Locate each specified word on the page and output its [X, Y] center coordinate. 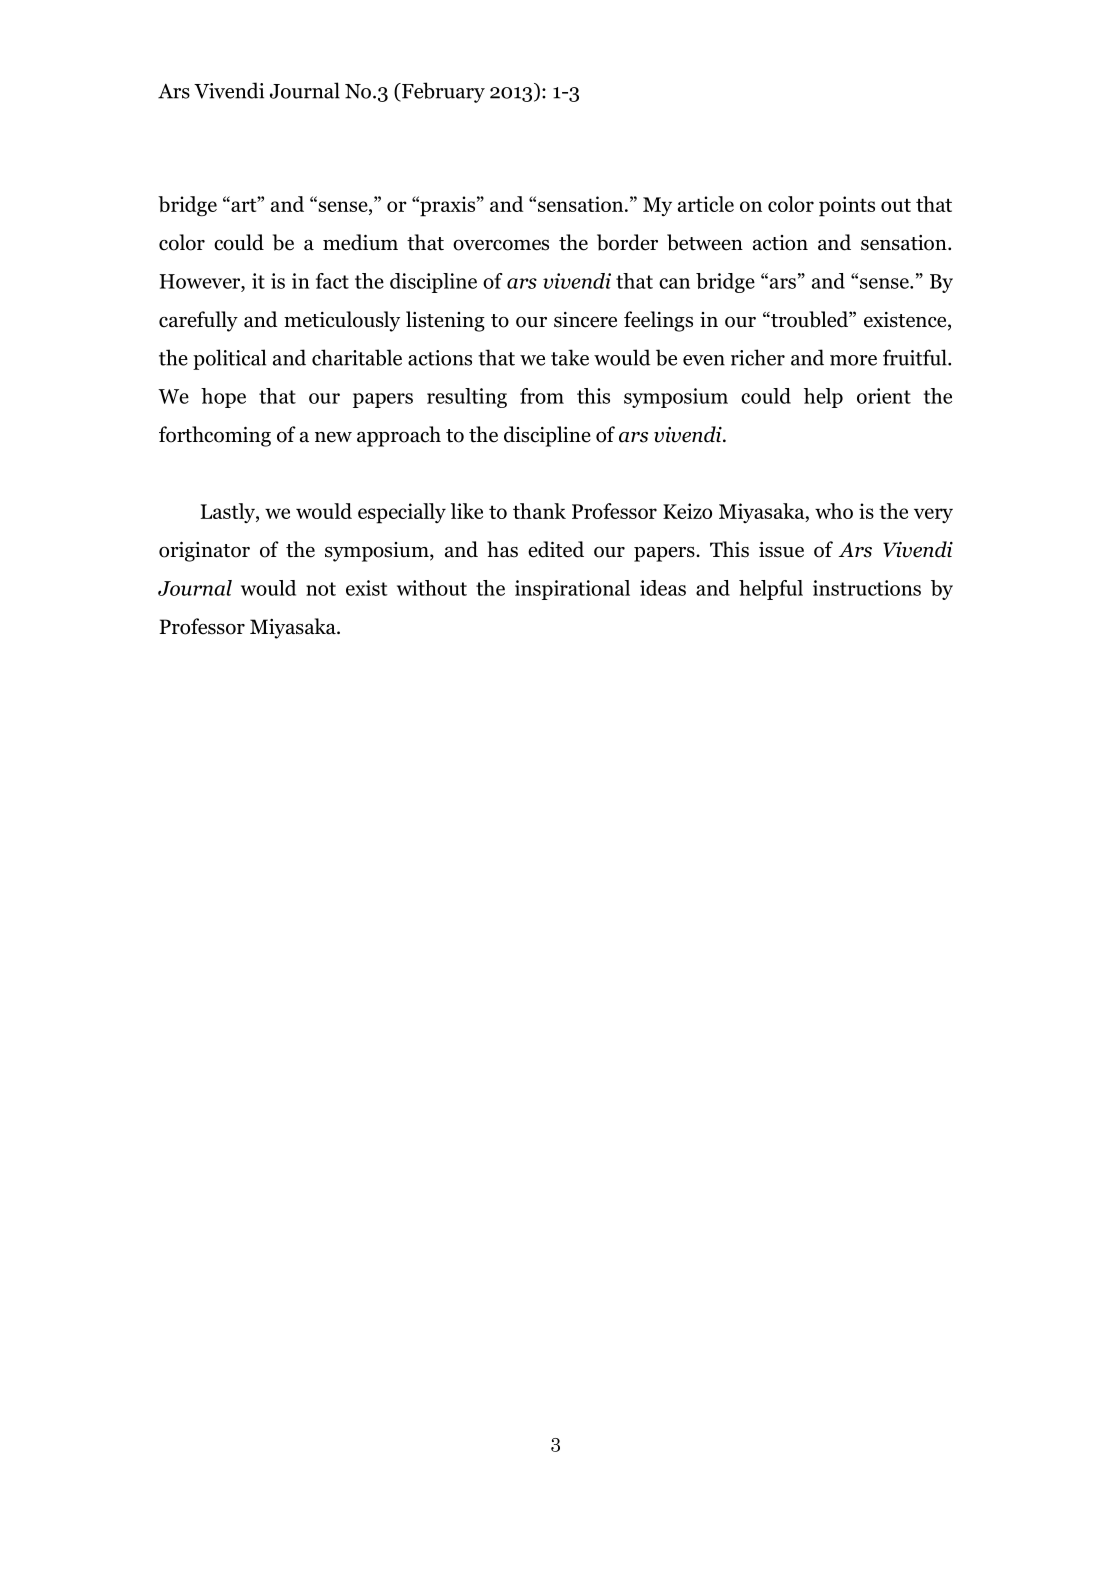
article [706, 204]
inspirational [572, 590]
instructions [867, 588]
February [442, 92]
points [847, 206]
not [321, 589]
